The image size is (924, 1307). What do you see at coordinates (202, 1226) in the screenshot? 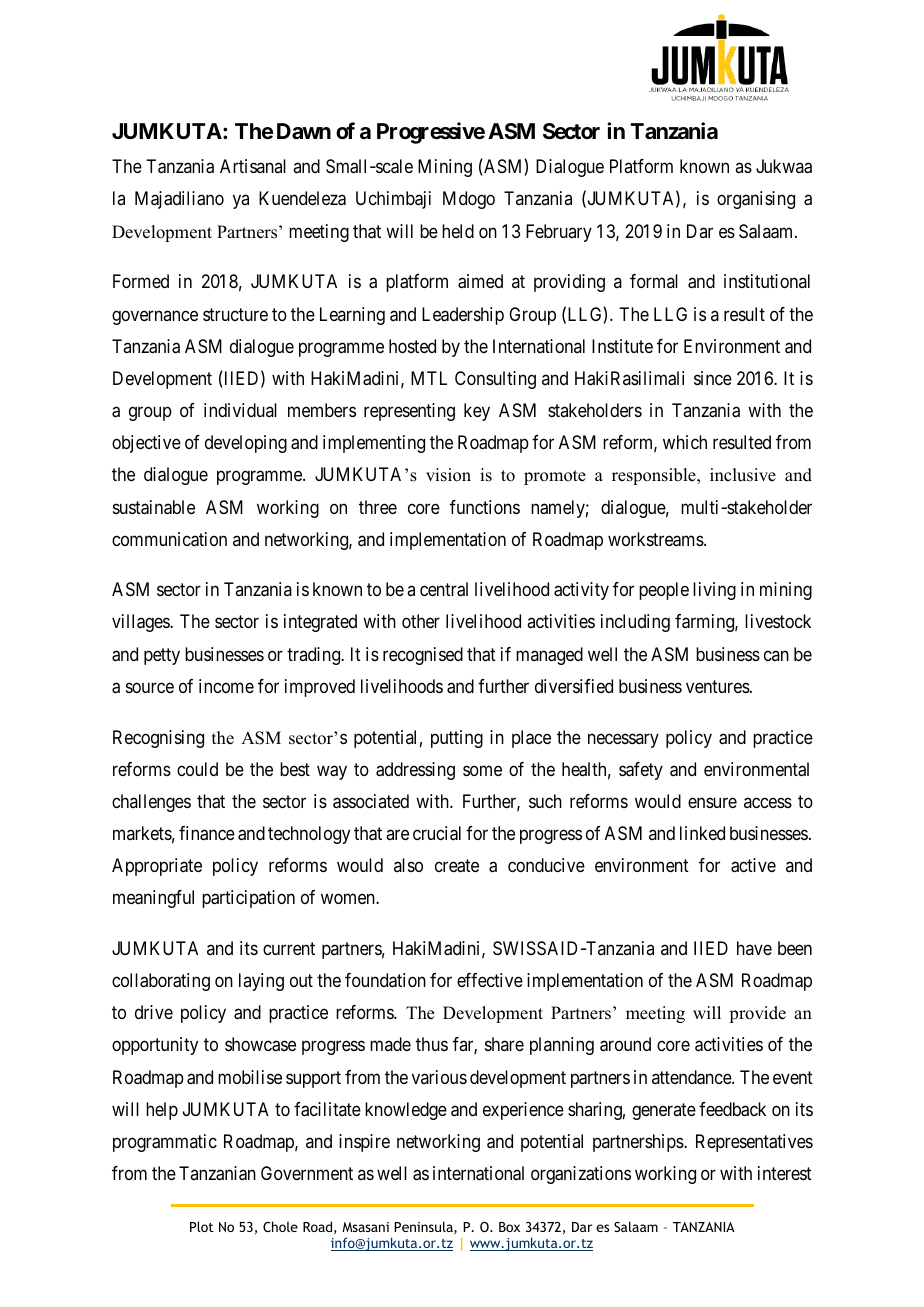
I see `Plot` at bounding box center [202, 1226].
